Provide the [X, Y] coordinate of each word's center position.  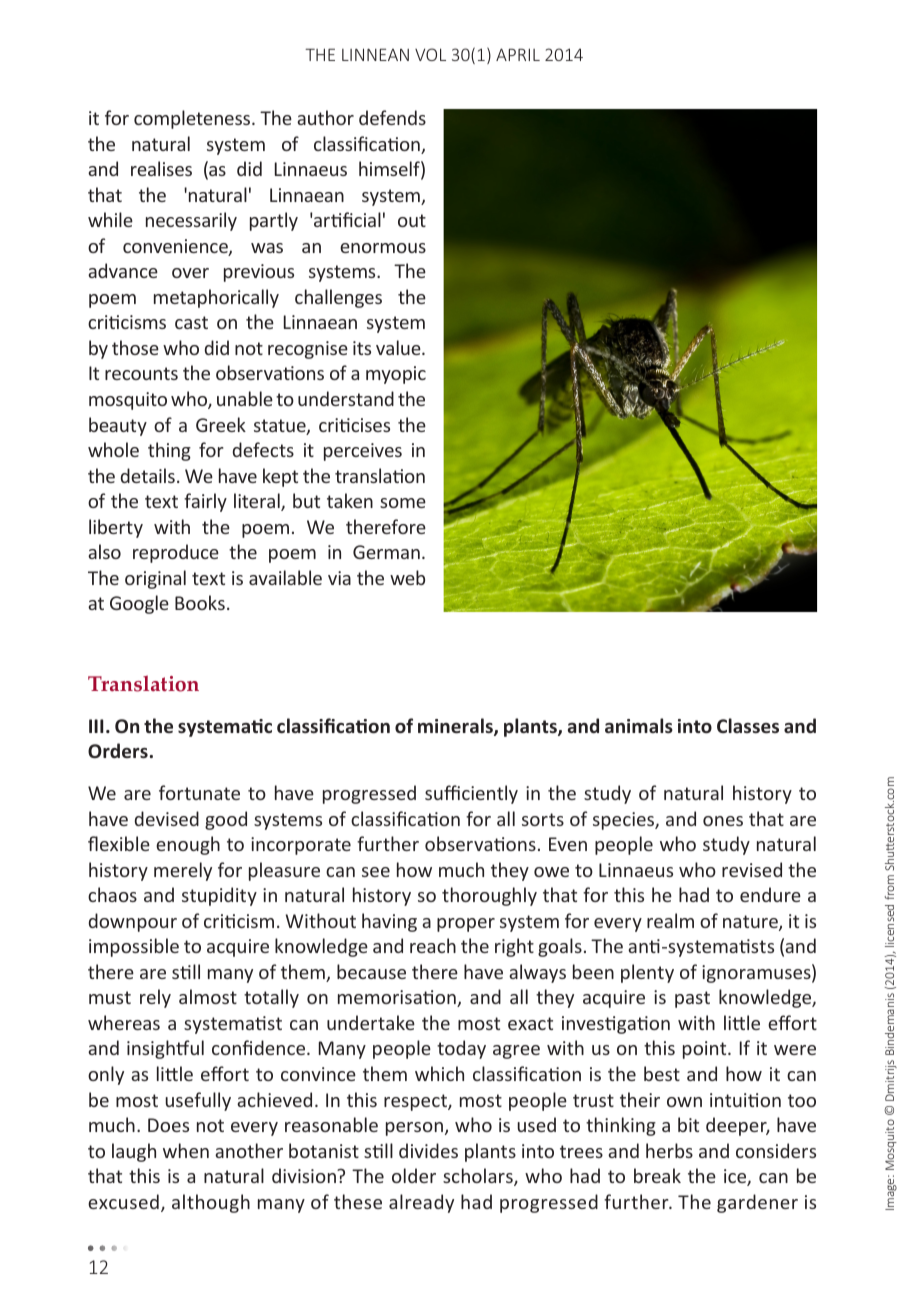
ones [723, 821]
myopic [396, 375]
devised [167, 818]
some [403, 503]
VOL [430, 54]
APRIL [518, 54]
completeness [193, 119]
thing [169, 451]
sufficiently [471, 794]
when [186, 1150]
